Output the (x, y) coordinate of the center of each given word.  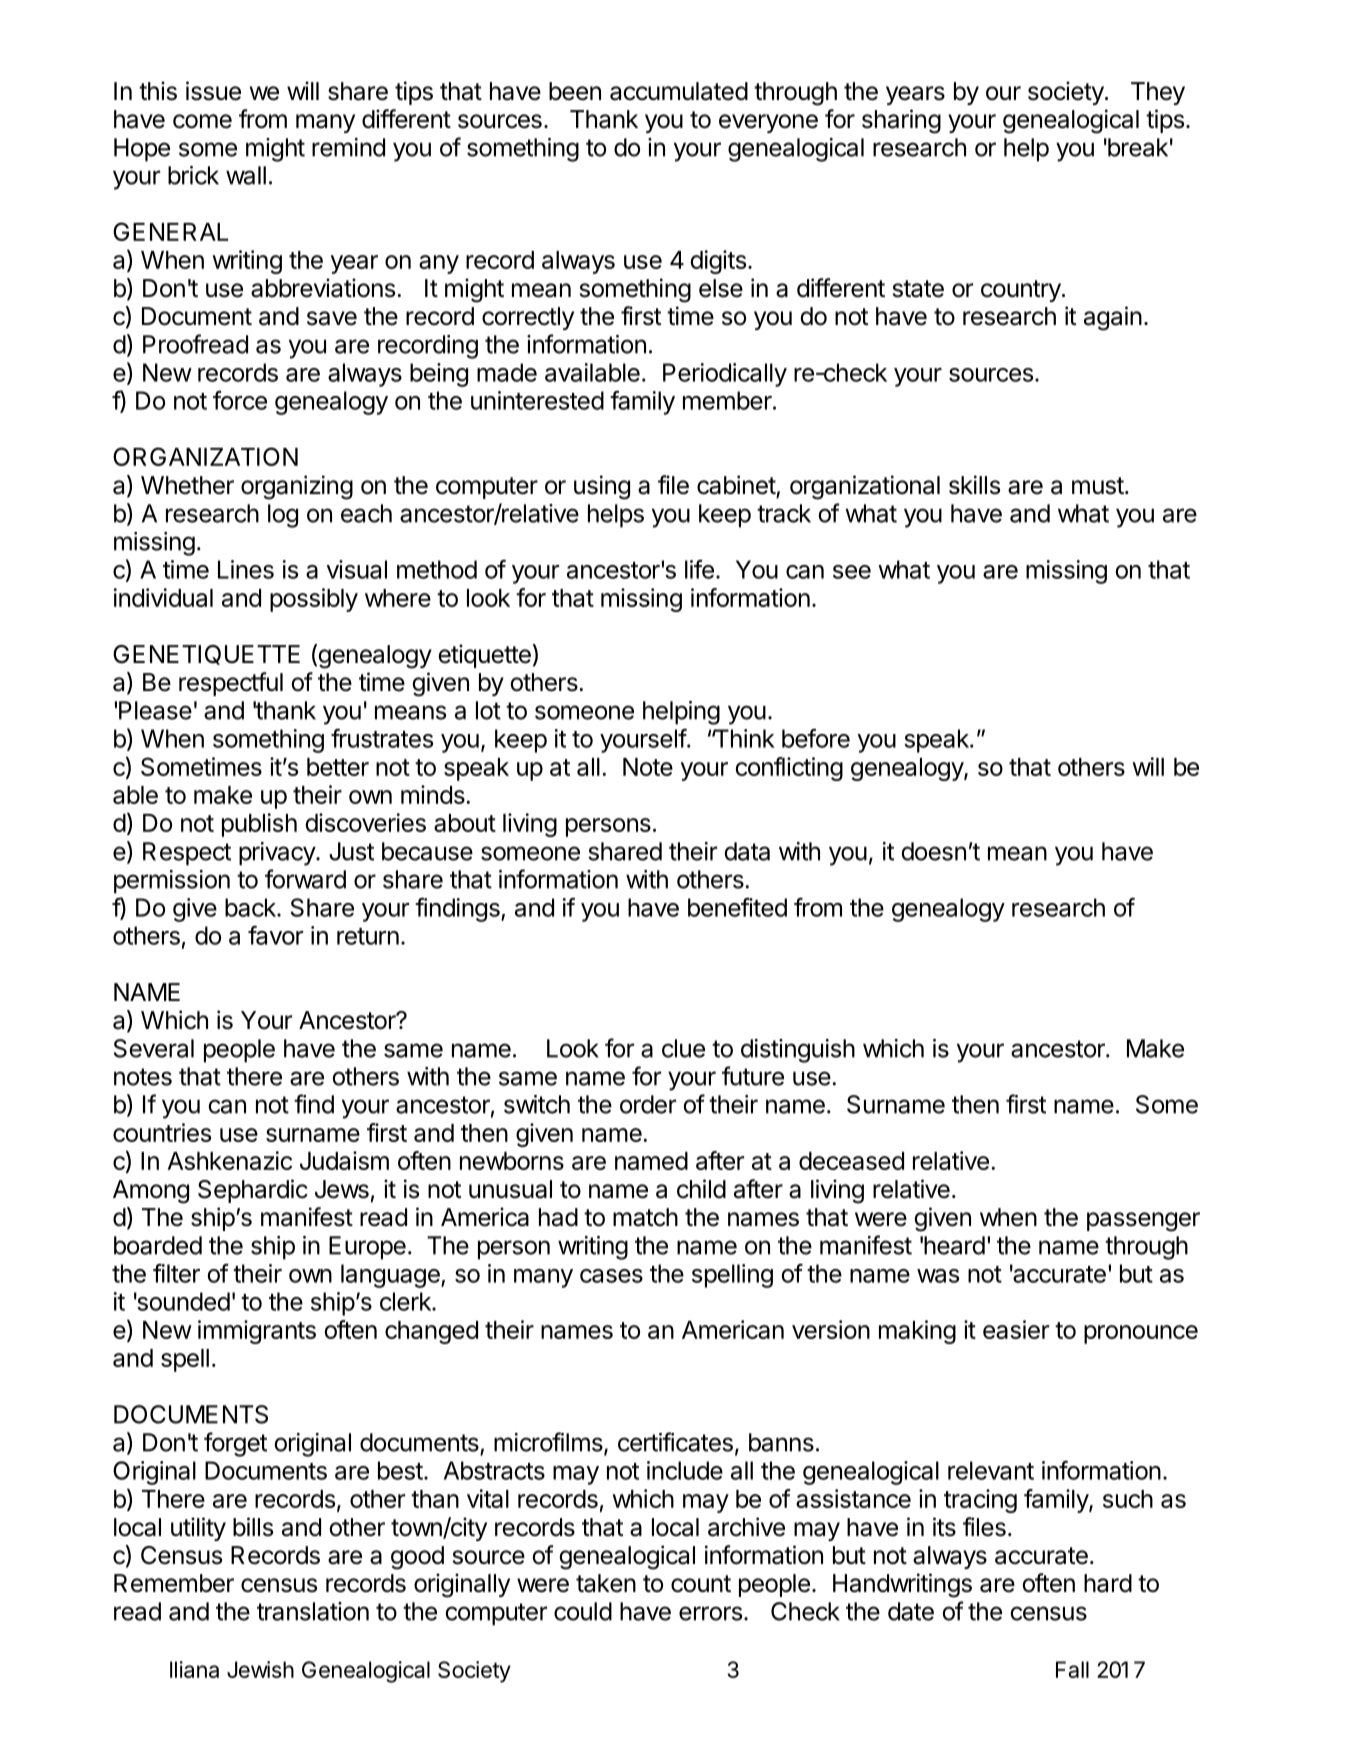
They (1158, 93)
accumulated (679, 91)
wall (246, 175)
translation (313, 1611)
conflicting (789, 769)
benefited (737, 907)
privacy (278, 854)
